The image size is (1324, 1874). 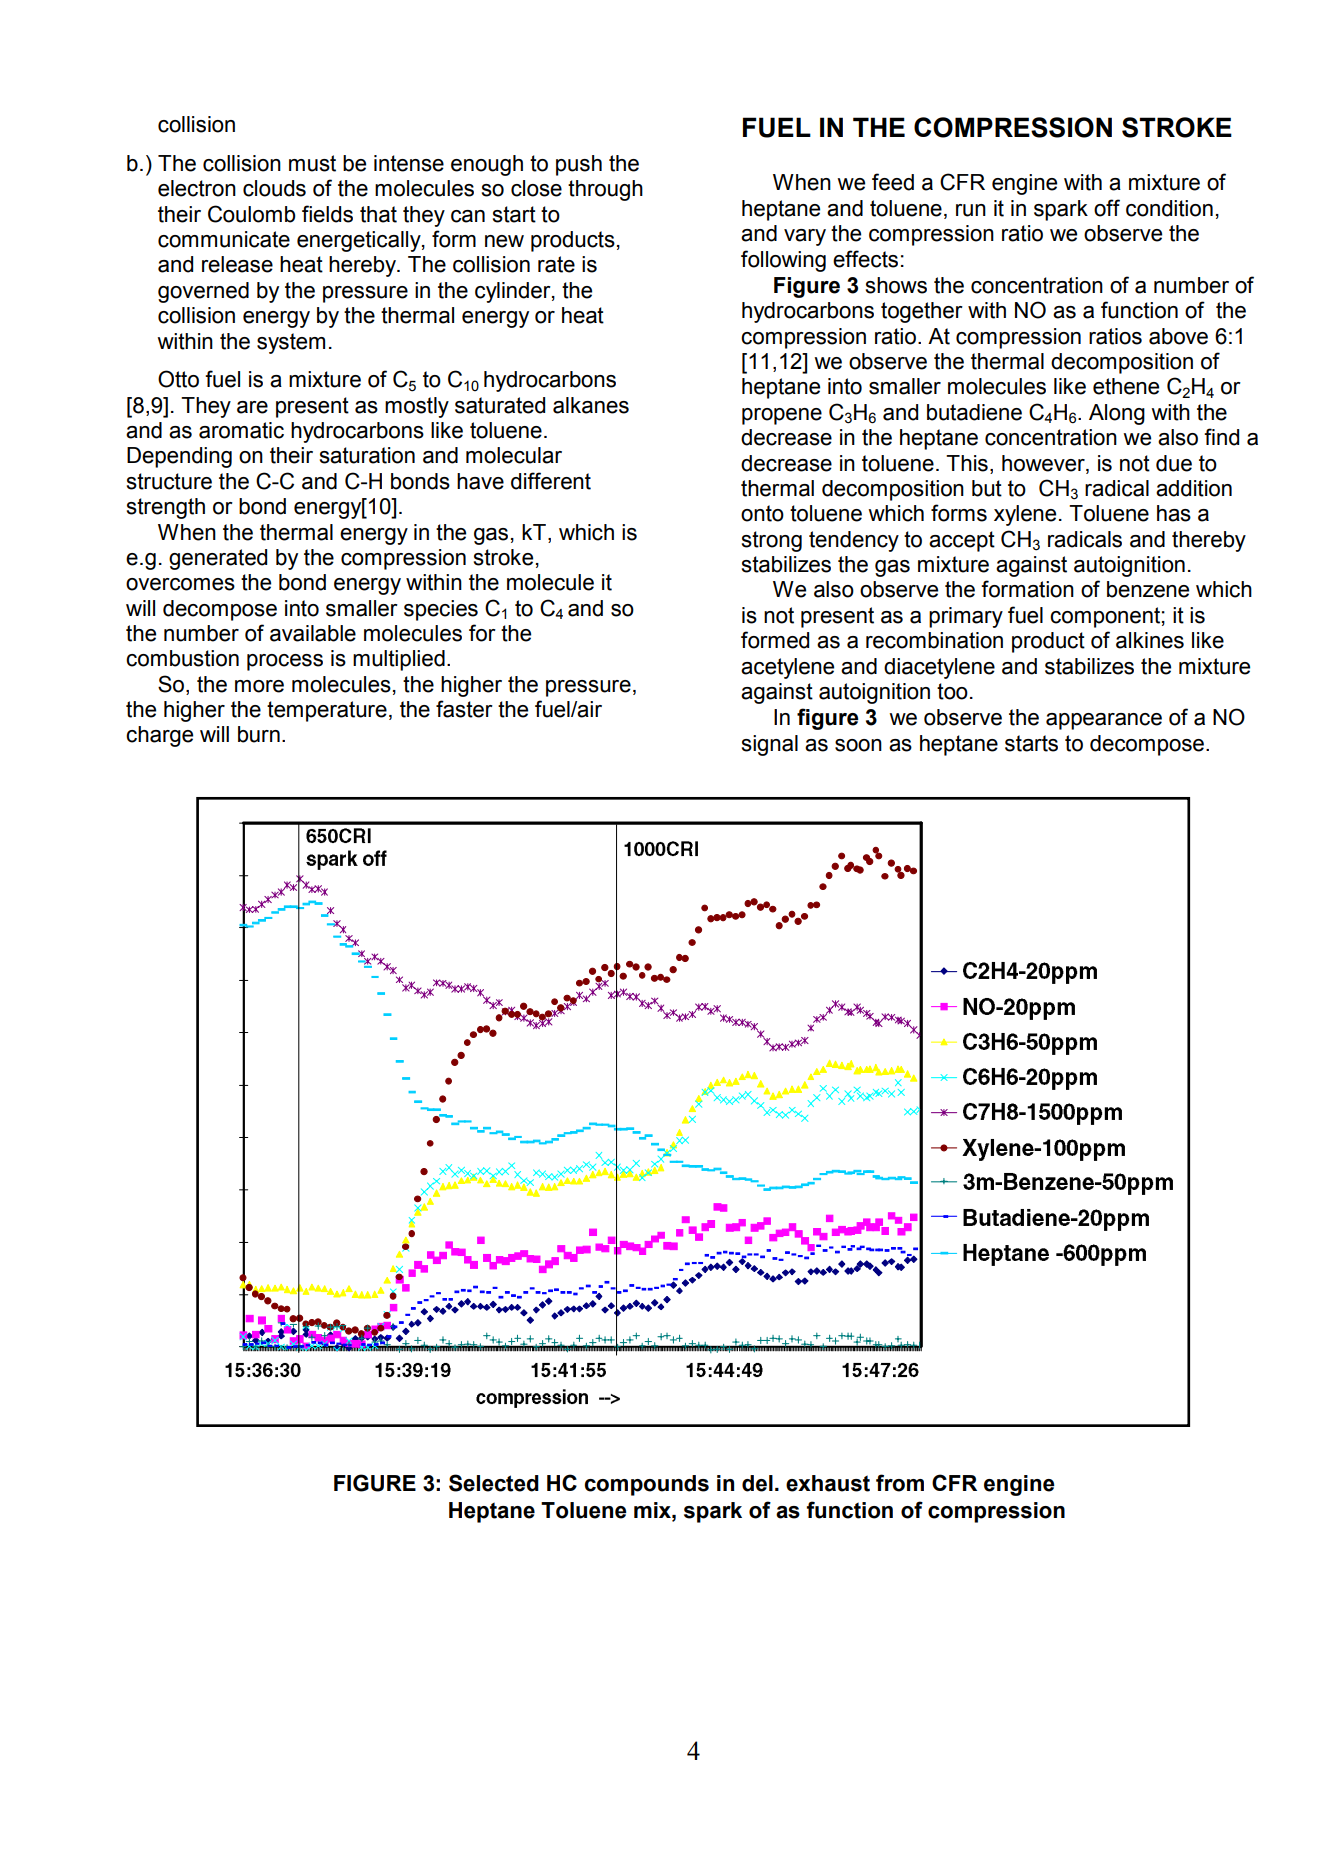 What do you see at coordinates (1025, 515) in the page?
I see `xylene` at bounding box center [1025, 515].
